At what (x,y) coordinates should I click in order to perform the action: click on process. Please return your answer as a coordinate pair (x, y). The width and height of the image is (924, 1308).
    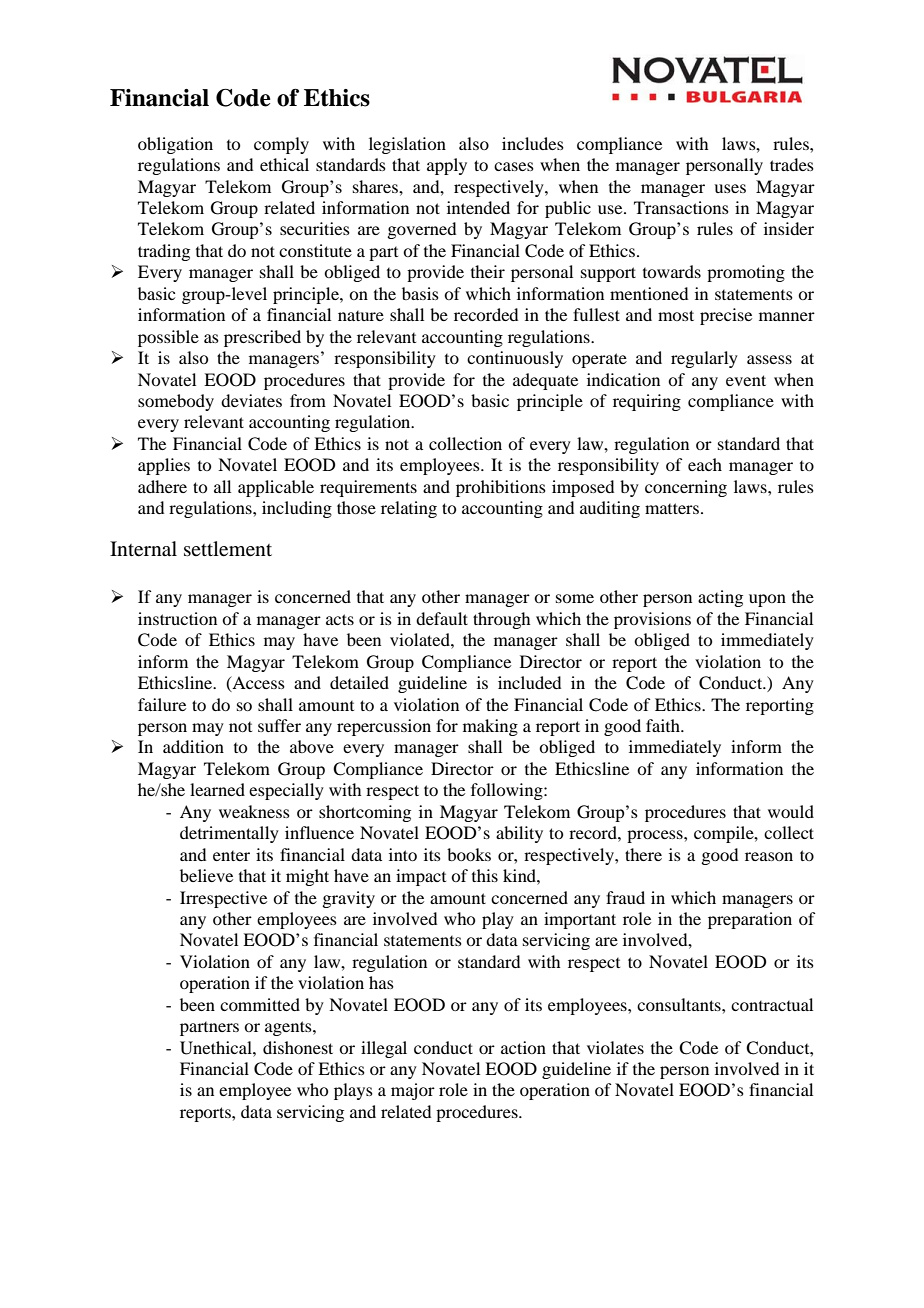
    Looking at the image, I should click on (656, 836).
